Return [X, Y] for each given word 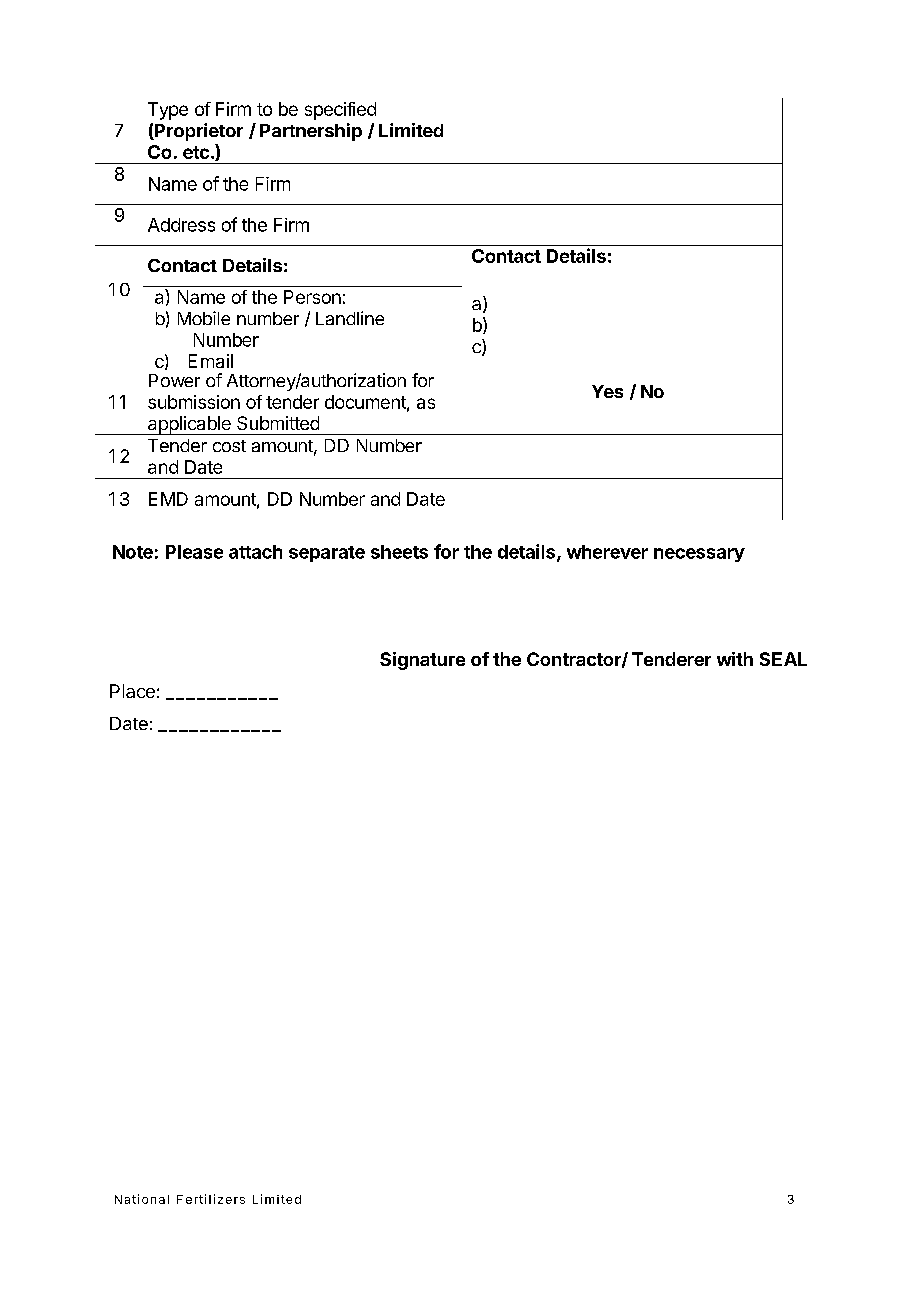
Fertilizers [211, 1199]
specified [340, 111]
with [735, 659]
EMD [168, 499]
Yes [607, 391]
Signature [422, 661]
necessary [699, 555]
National [142, 1199]
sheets [399, 552]
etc [196, 152]
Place [132, 691]
